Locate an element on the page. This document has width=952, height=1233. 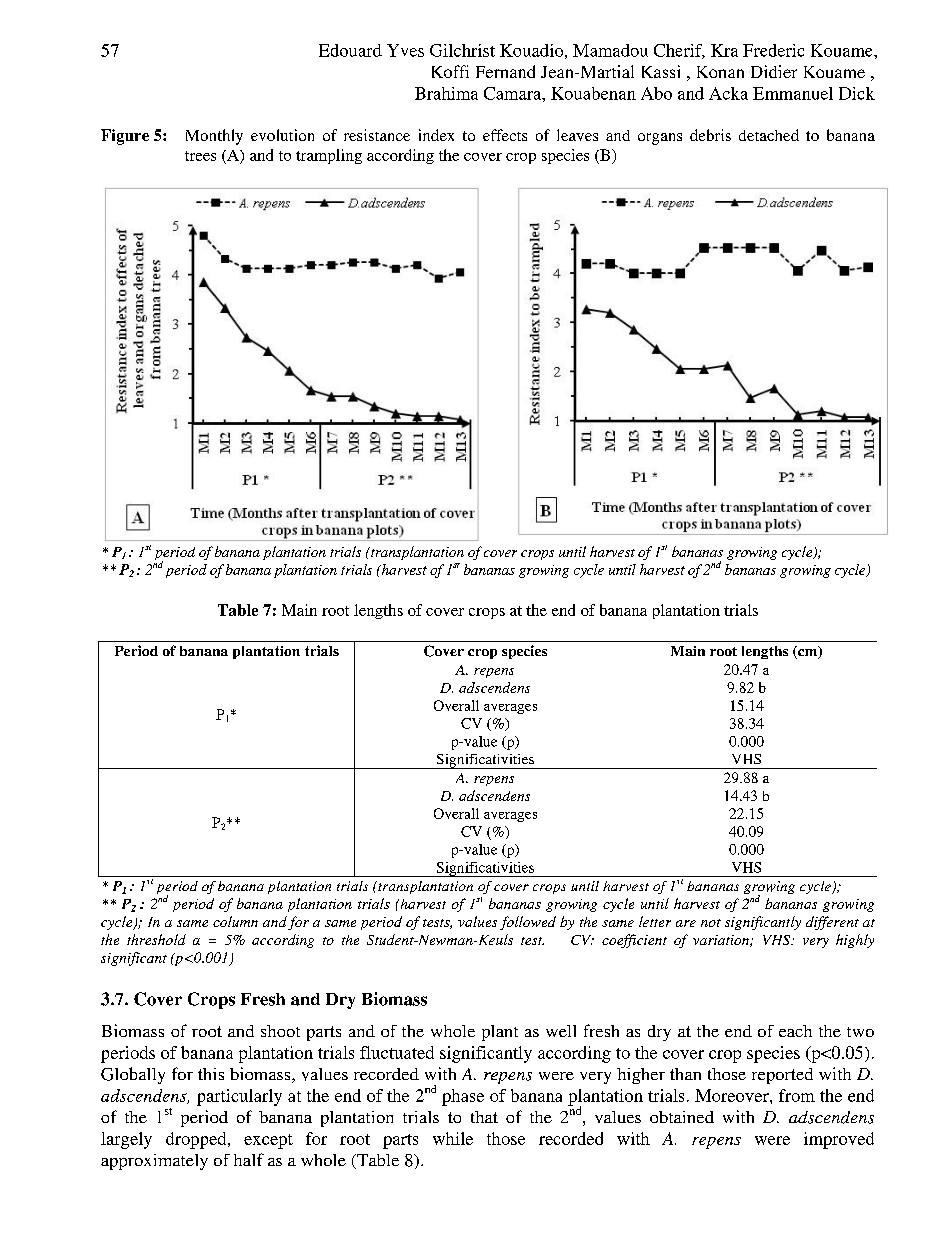
different is located at coordinates (832, 923).
